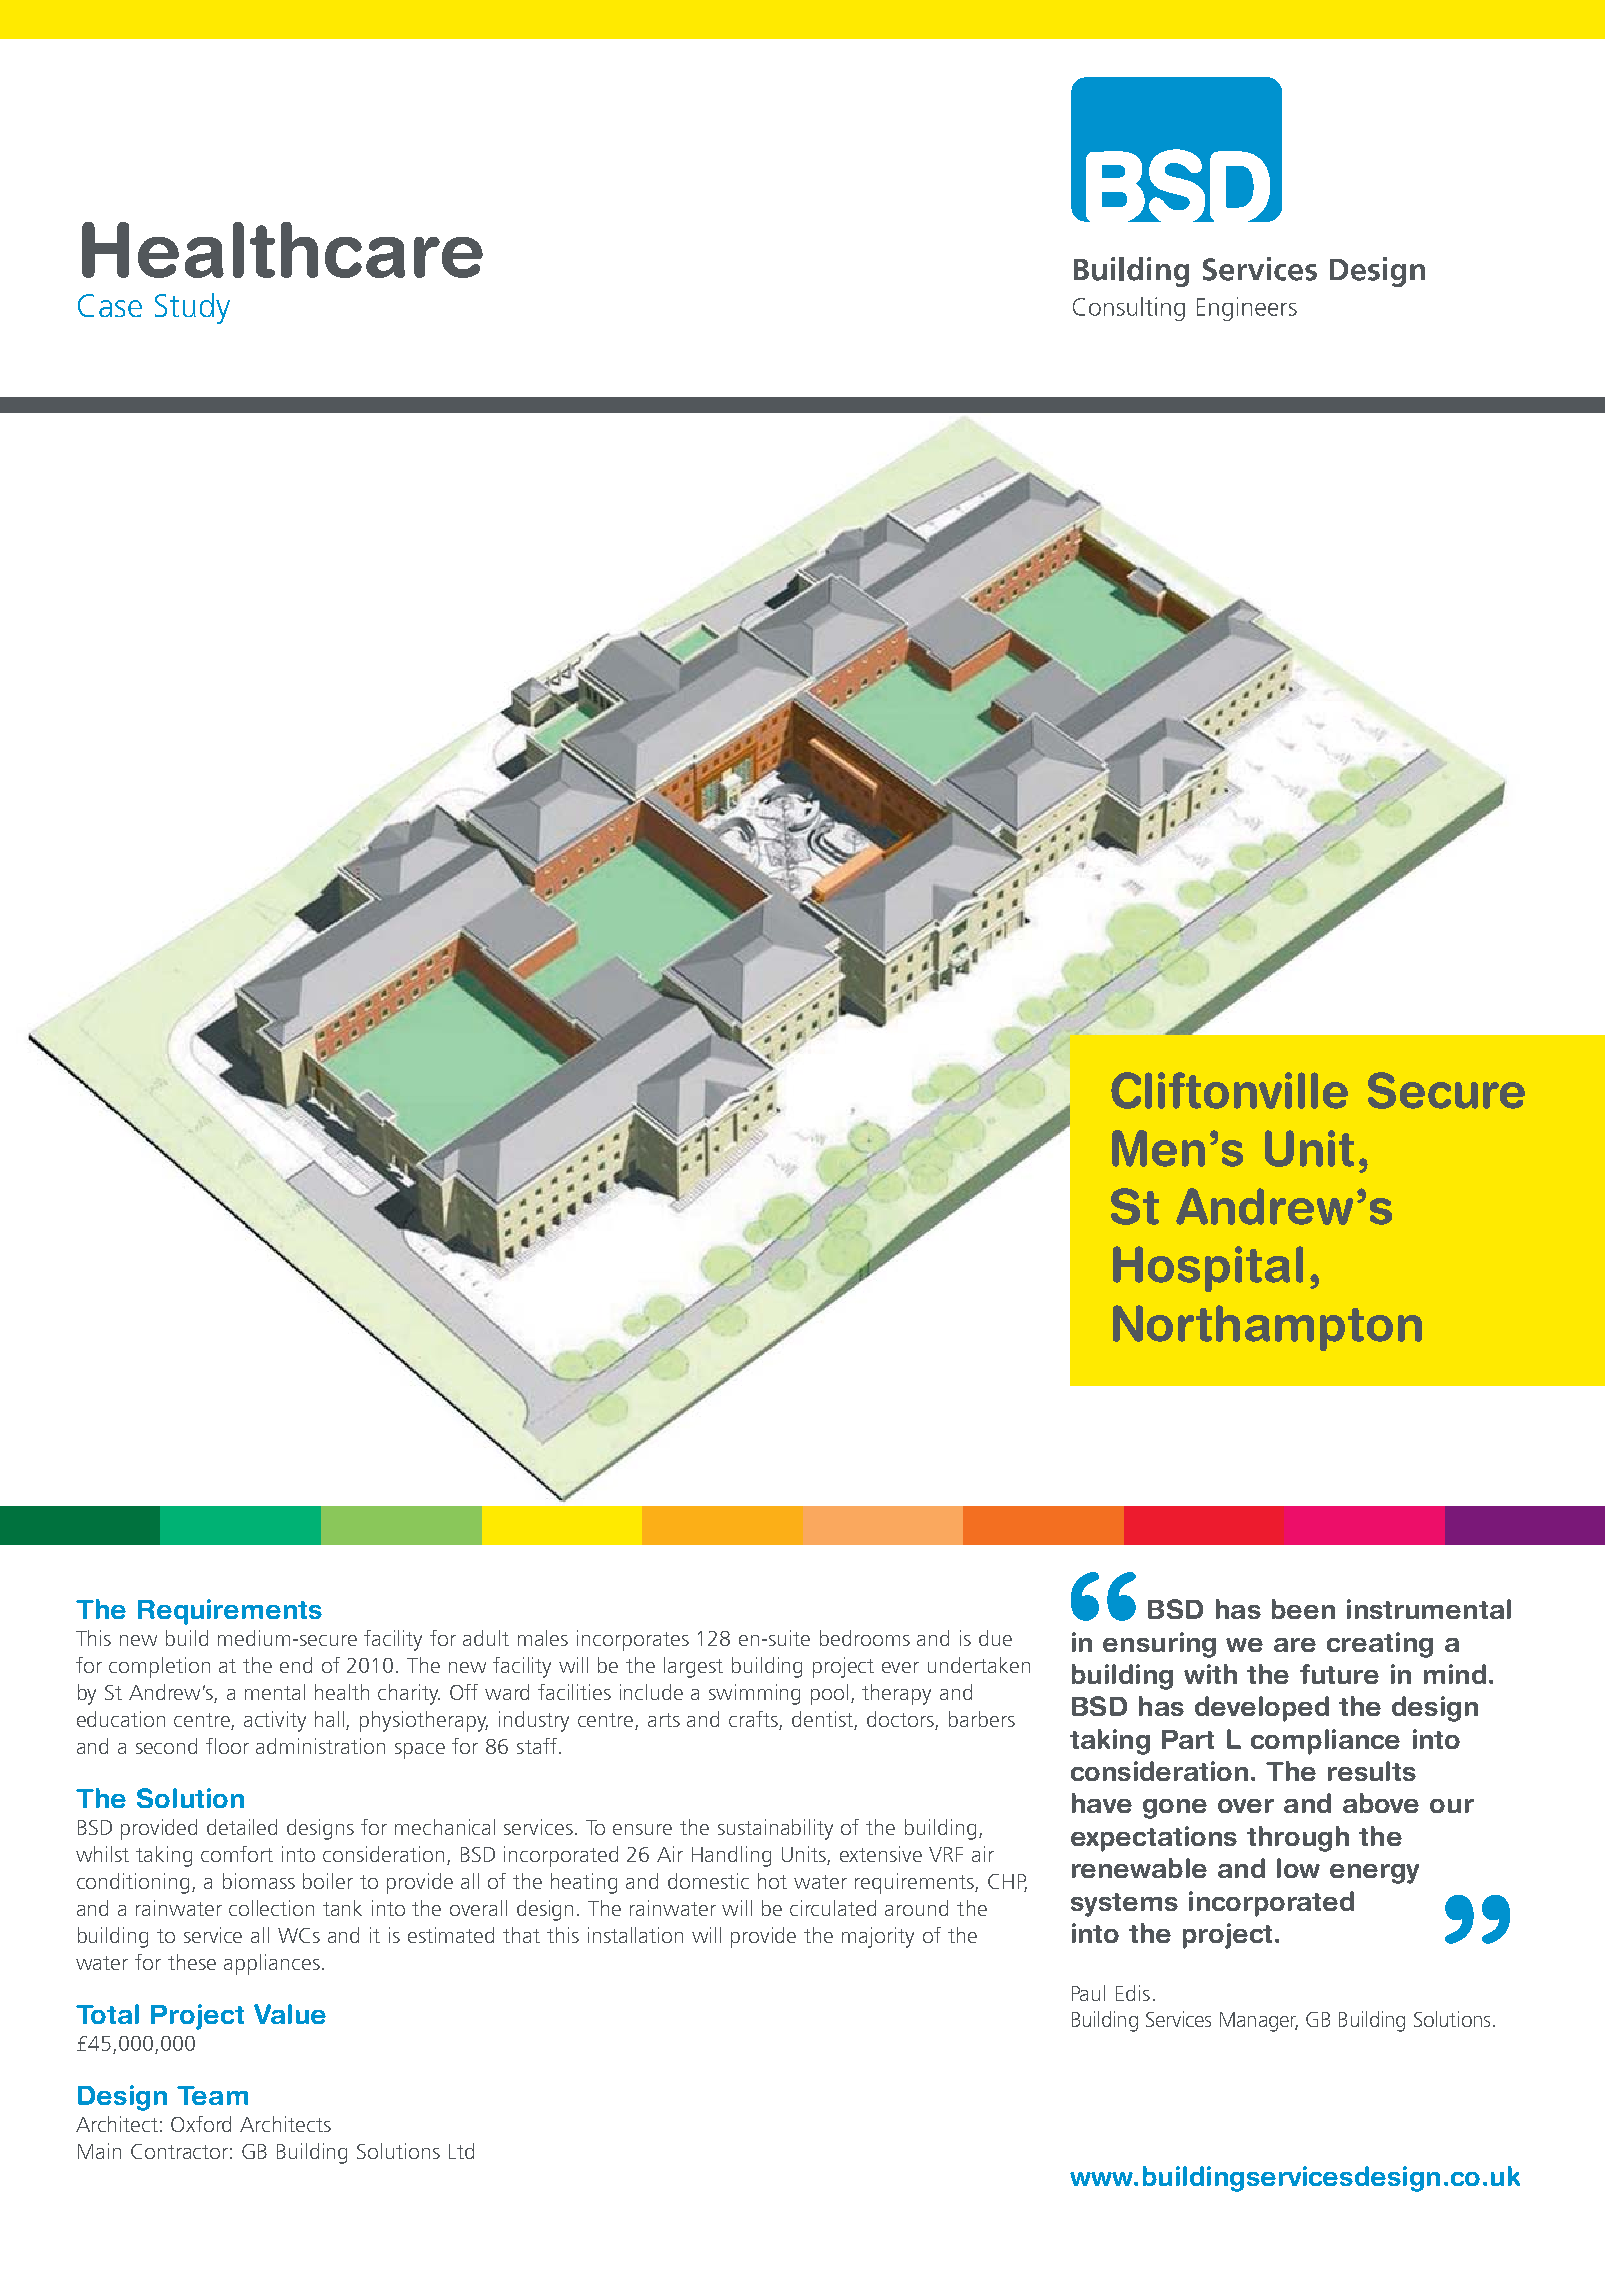  What do you see at coordinates (212, 2095) in the screenshot?
I see `Team` at bounding box center [212, 2095].
